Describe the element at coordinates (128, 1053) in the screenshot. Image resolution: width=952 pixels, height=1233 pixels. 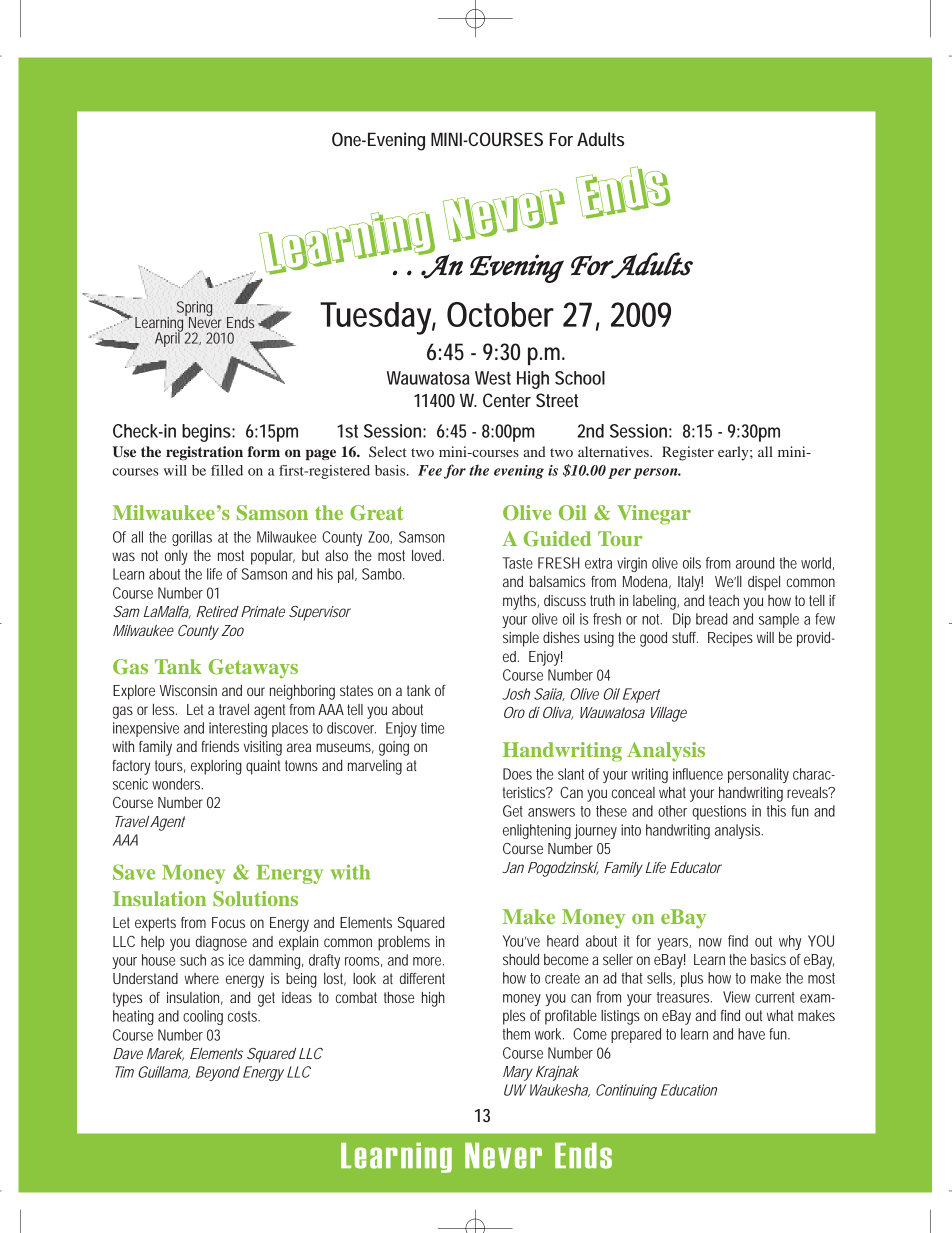
I see `Dave` at that location.
